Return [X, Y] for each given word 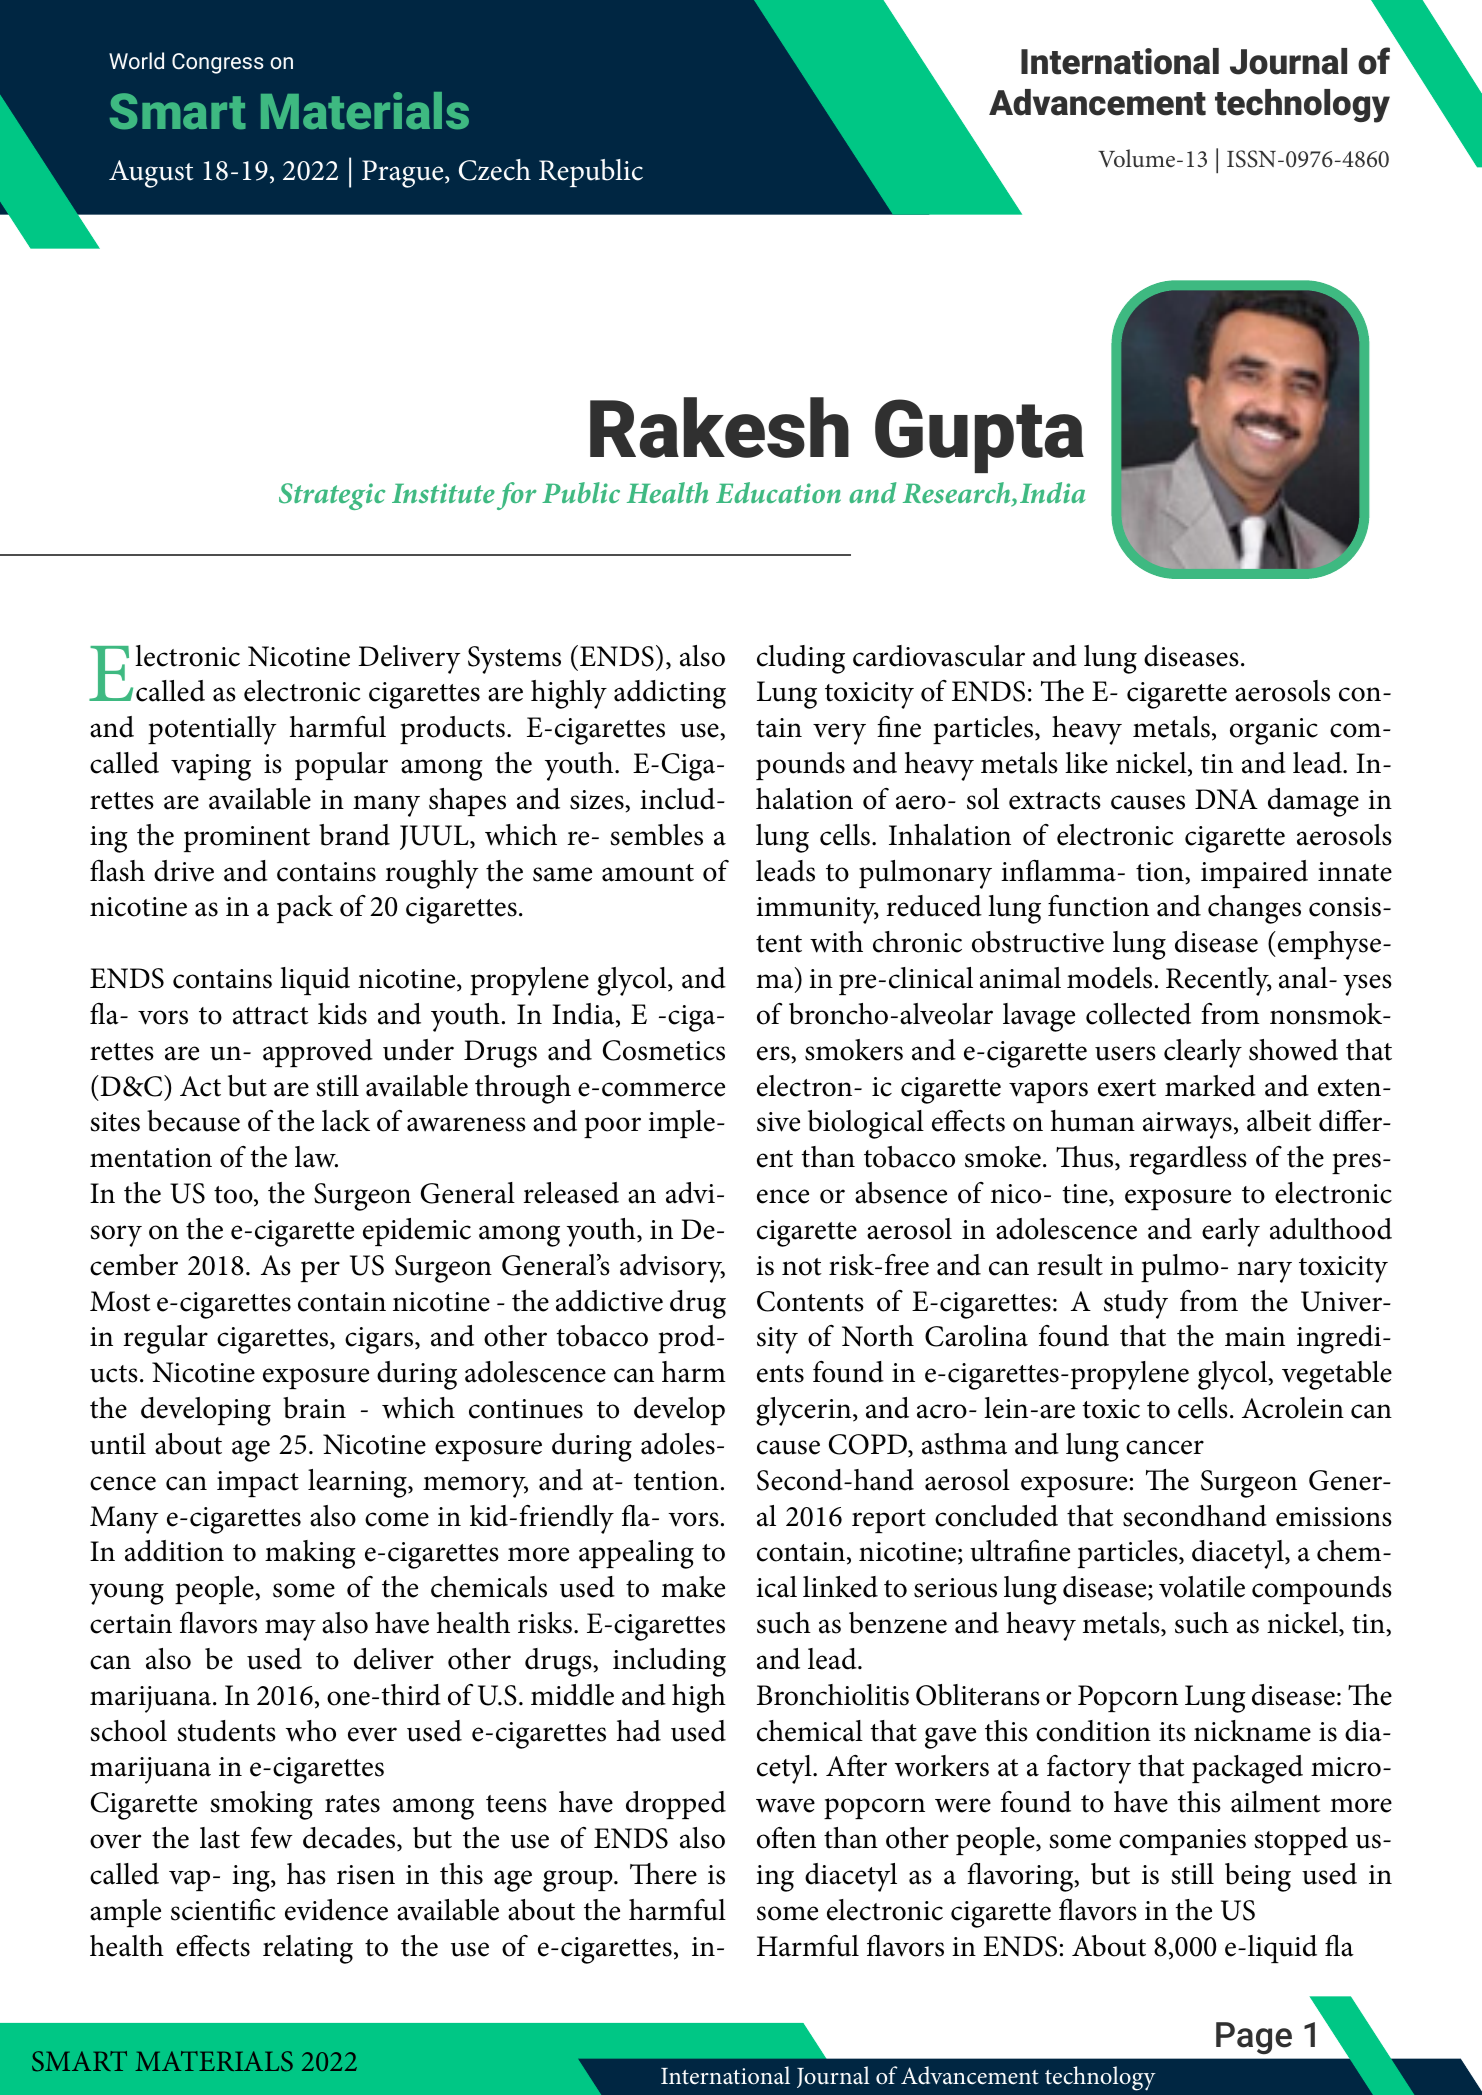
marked [1210, 1086]
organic [1274, 731]
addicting [670, 694]
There [663, 1874]
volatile [1202, 1587]
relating [308, 1949]
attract [271, 1016]
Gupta [979, 436]
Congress [218, 63]
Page [1254, 2038]
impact [258, 1484]
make [693, 1587]
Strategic [332, 496]
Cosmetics [664, 1050]
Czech [495, 170]
